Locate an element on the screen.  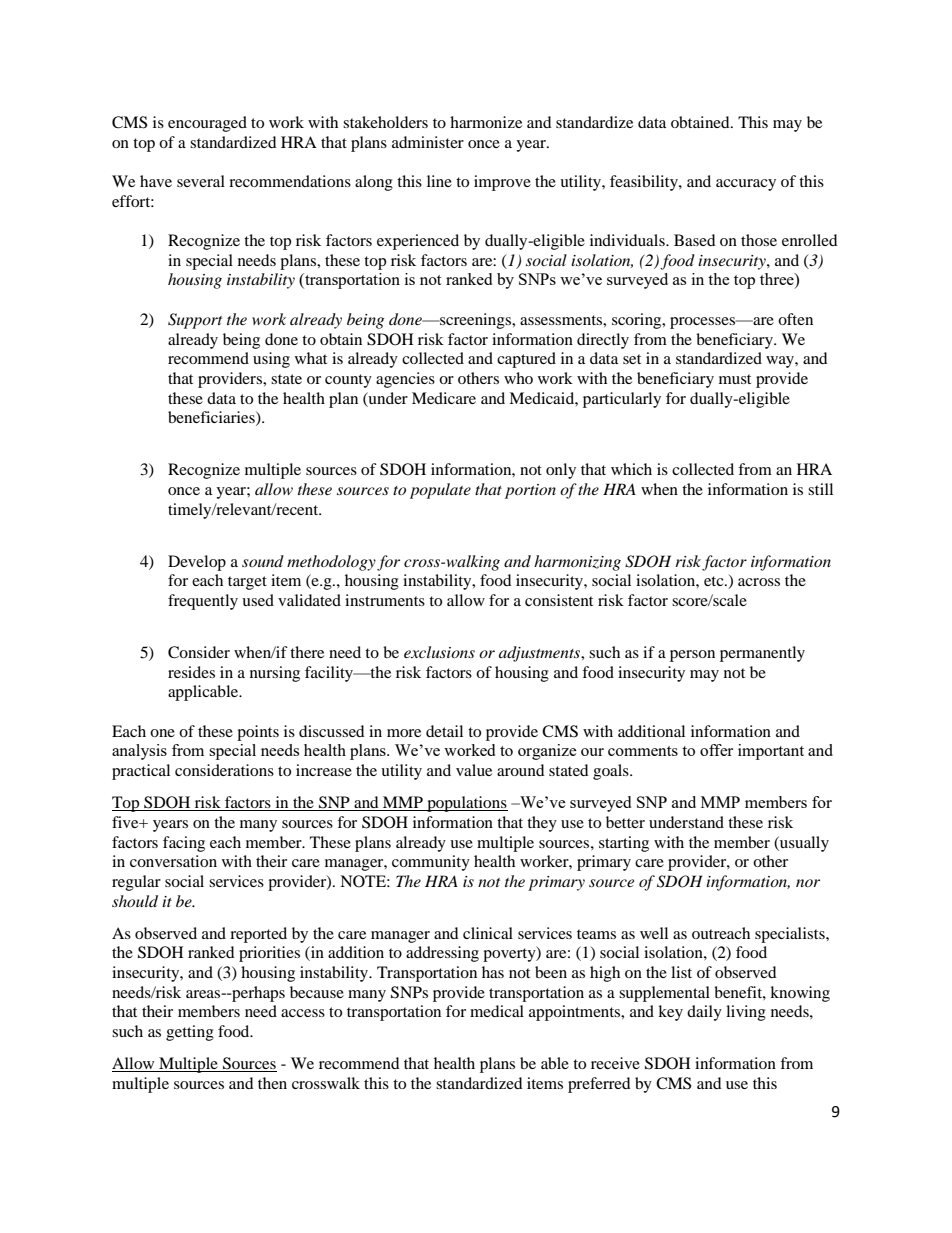
facing is located at coordinates (184, 844).
